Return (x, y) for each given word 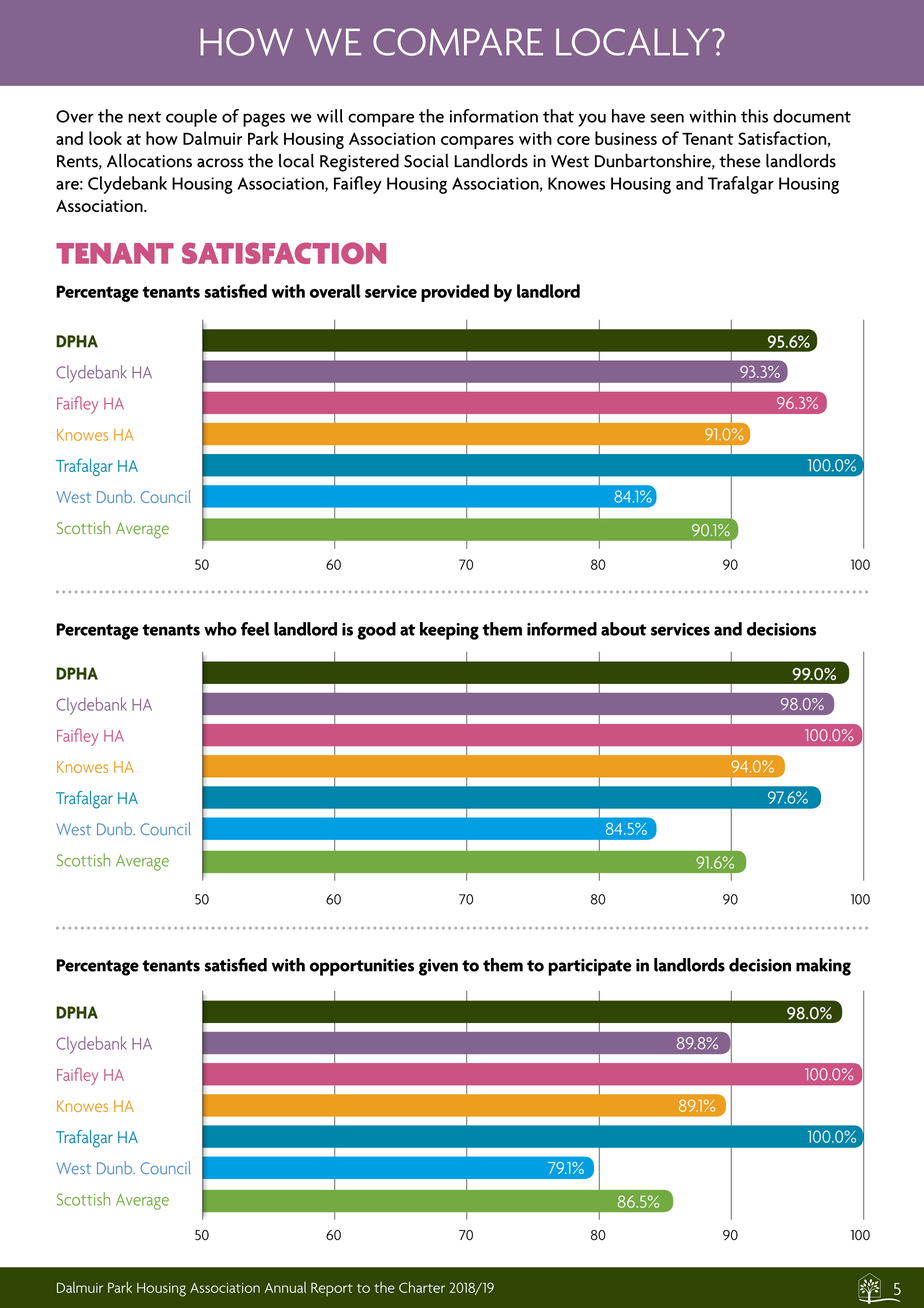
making (823, 967)
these (740, 161)
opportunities (362, 967)
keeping (449, 631)
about (624, 629)
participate (590, 967)
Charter (422, 1287)
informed (562, 629)
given (438, 967)
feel (255, 629)
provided (455, 293)
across (220, 163)
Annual (285, 1287)
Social (426, 161)
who (220, 629)
